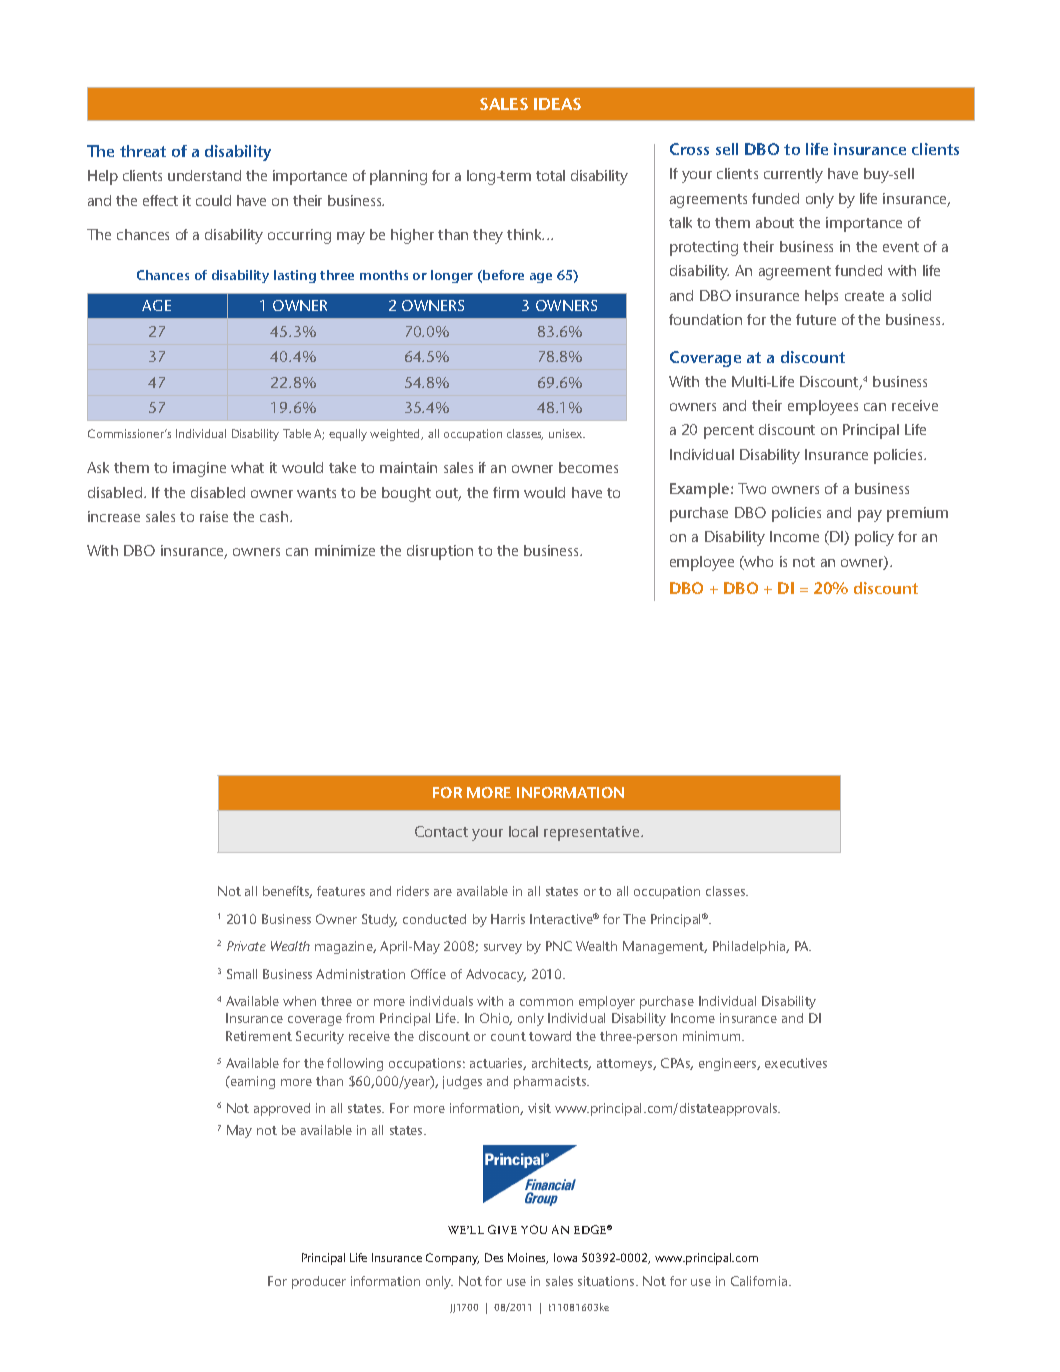  What do you see at coordinates (760, 1281) in the screenshot?
I see `California` at bounding box center [760, 1281].
